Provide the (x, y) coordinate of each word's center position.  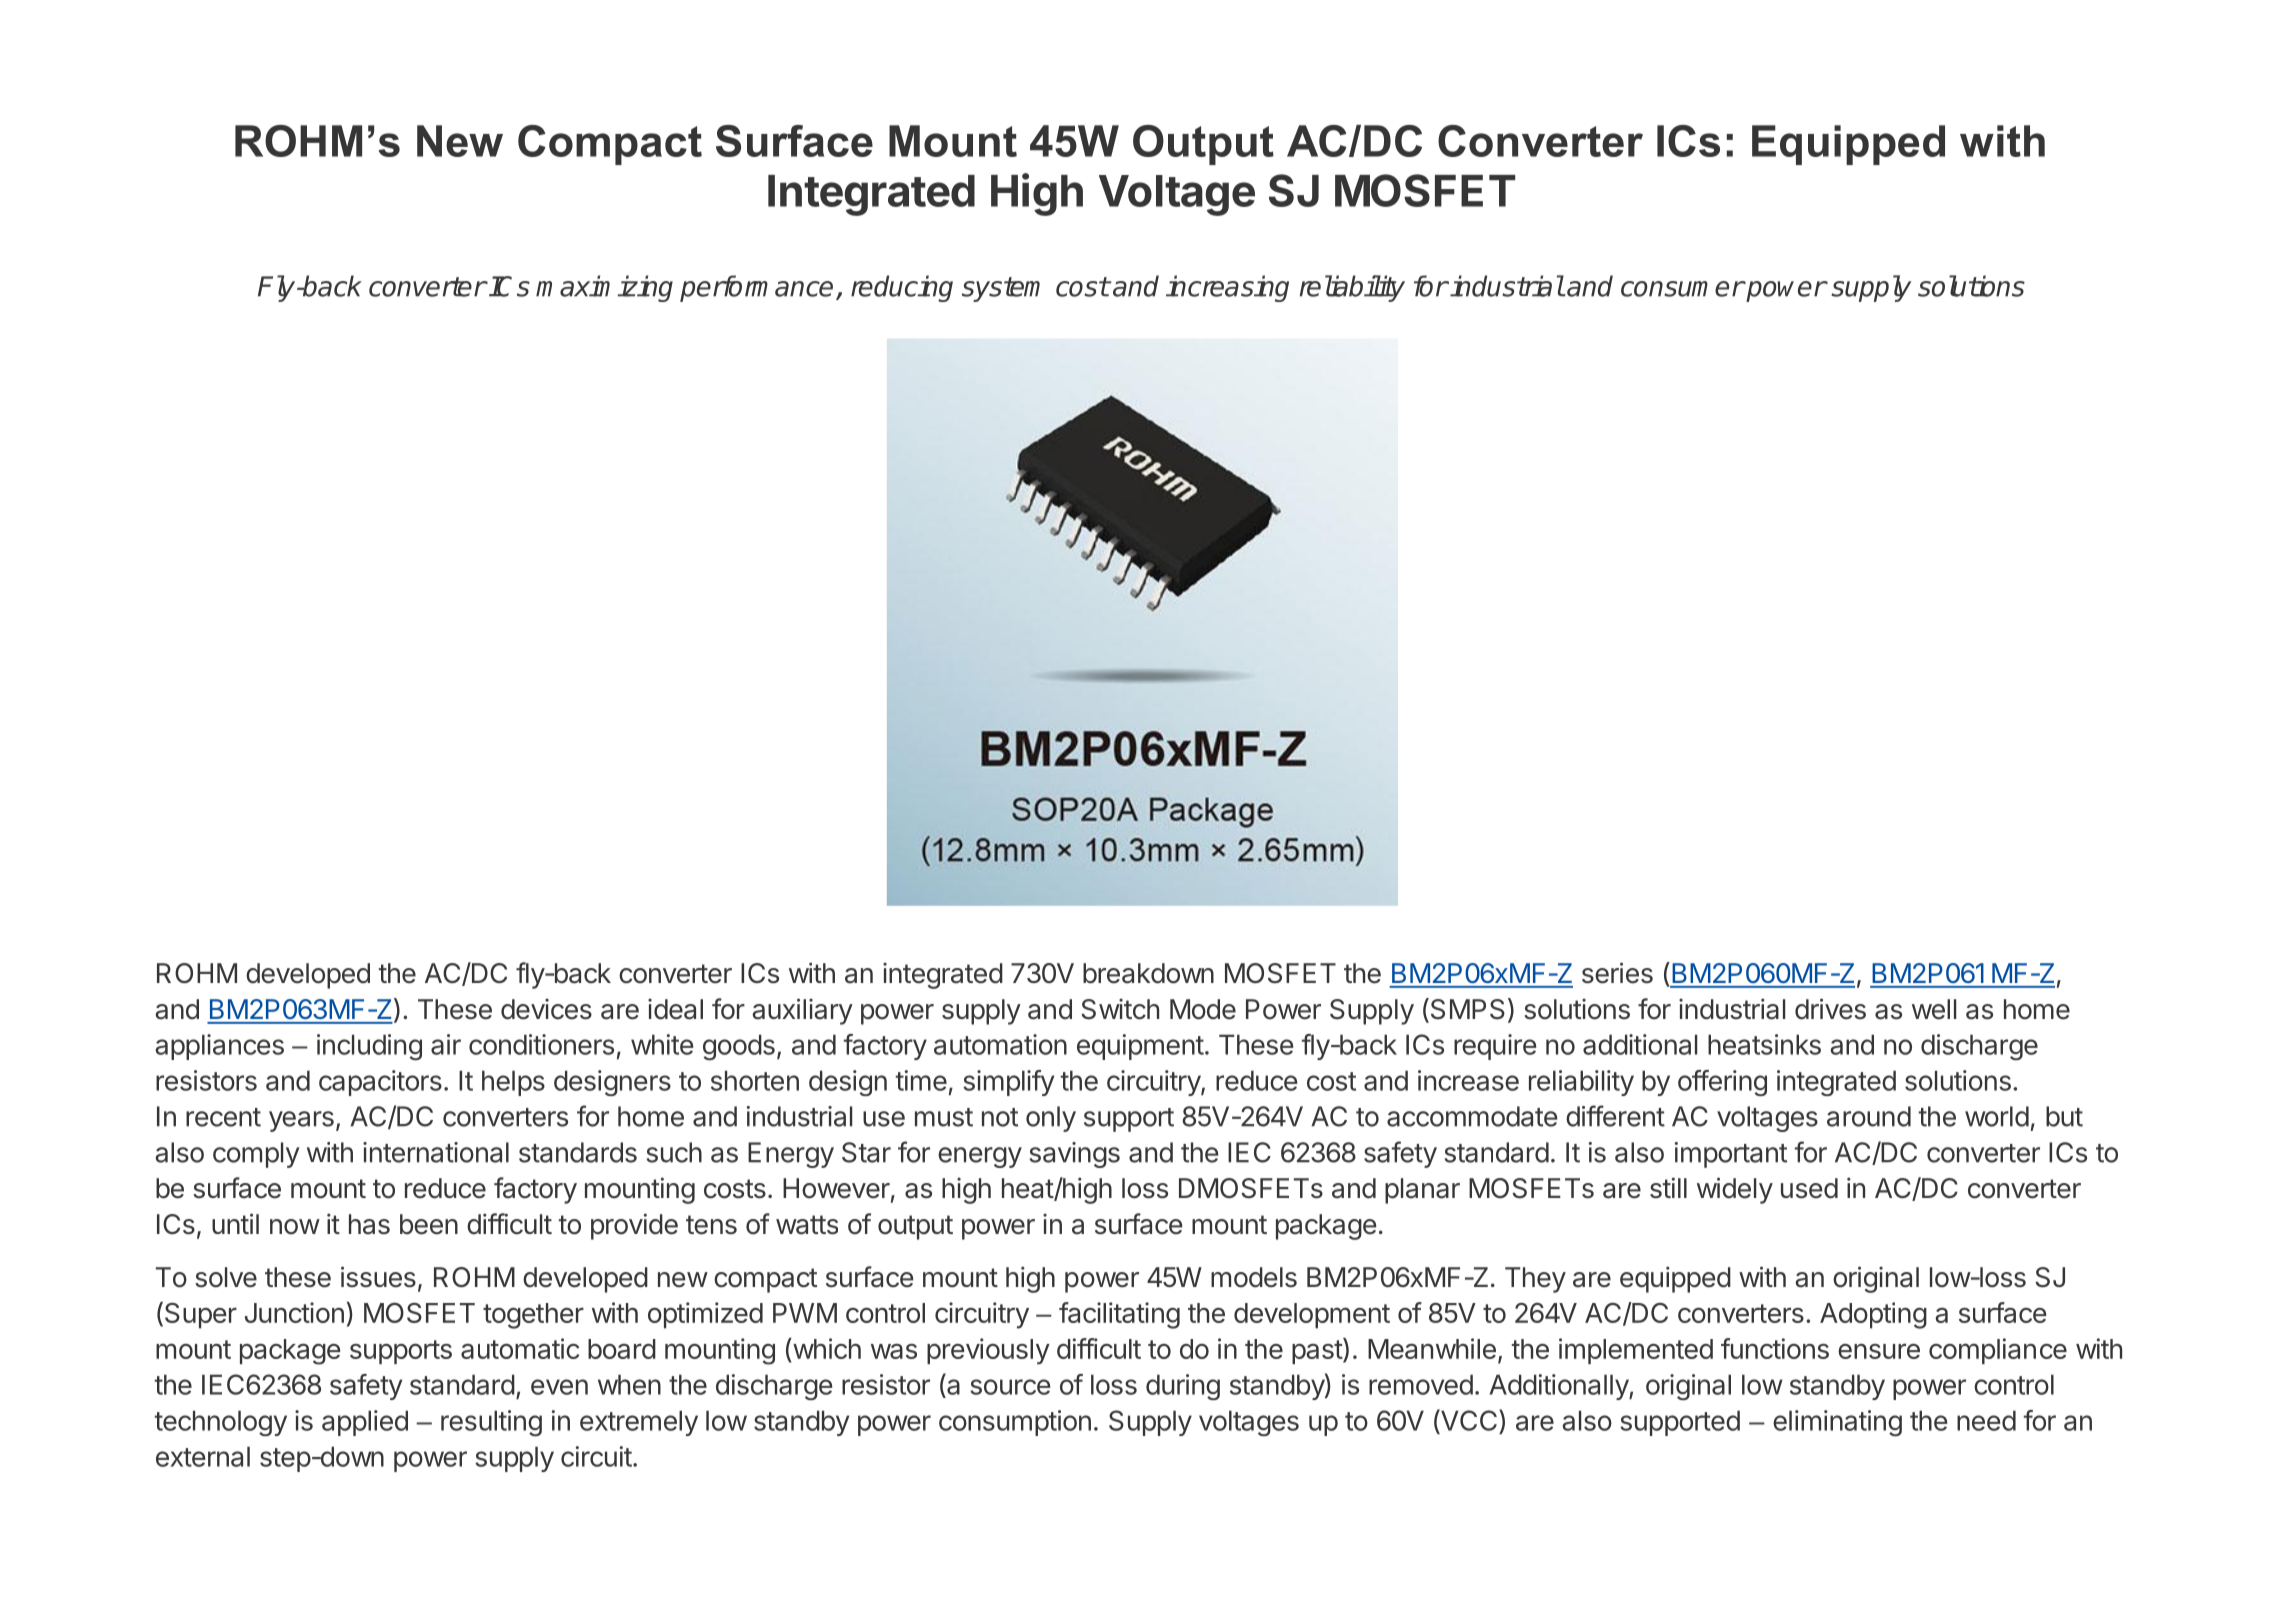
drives (1830, 1009)
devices (546, 1009)
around (1869, 1116)
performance (756, 288)
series (1617, 973)
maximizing (604, 288)
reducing (902, 288)
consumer (1682, 289)
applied (365, 1423)
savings (1075, 1155)
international (436, 1152)
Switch (1120, 1009)
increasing (1227, 288)
